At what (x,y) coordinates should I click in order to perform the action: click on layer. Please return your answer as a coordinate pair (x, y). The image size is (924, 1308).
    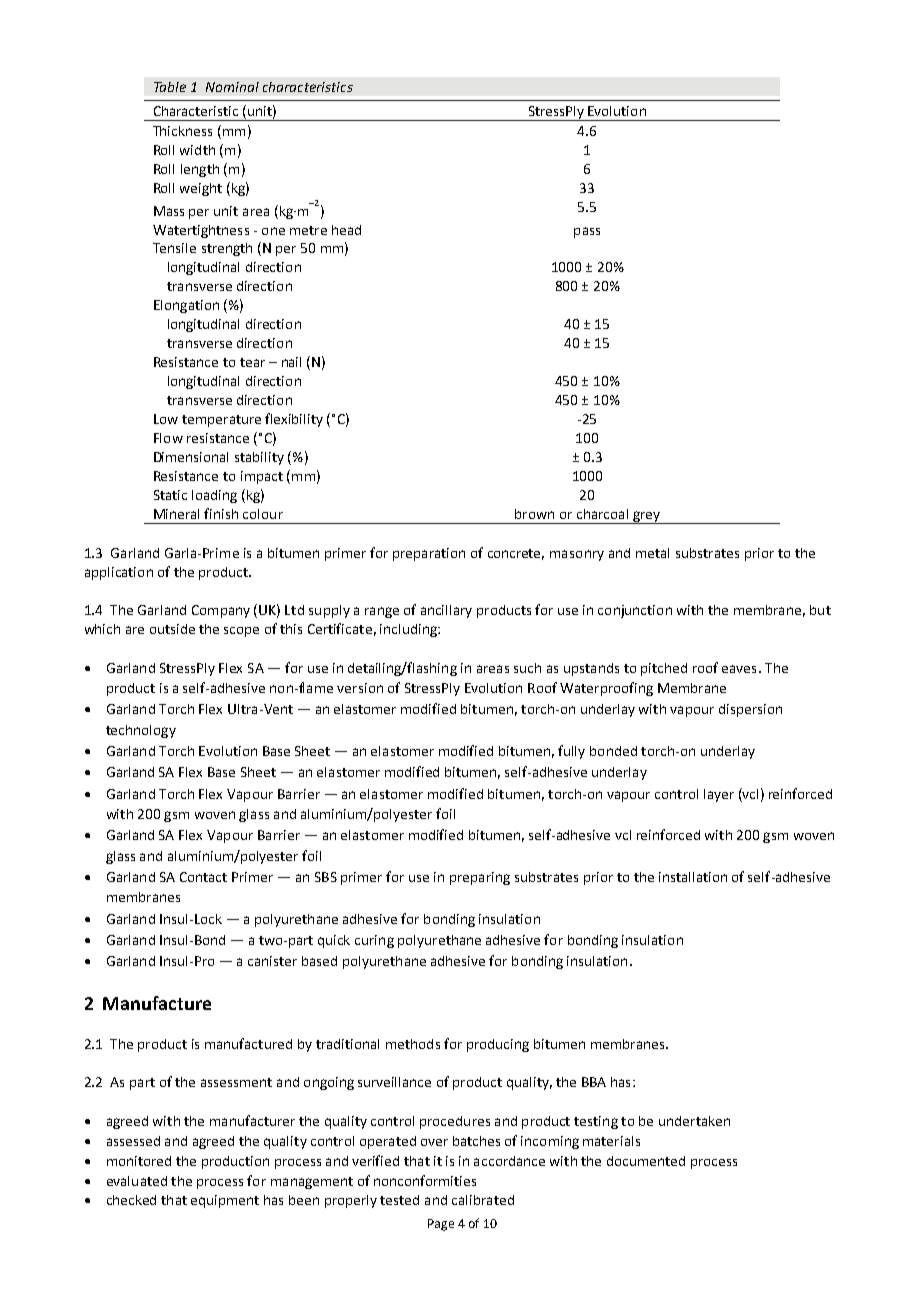
    Looking at the image, I should click on (719, 795).
